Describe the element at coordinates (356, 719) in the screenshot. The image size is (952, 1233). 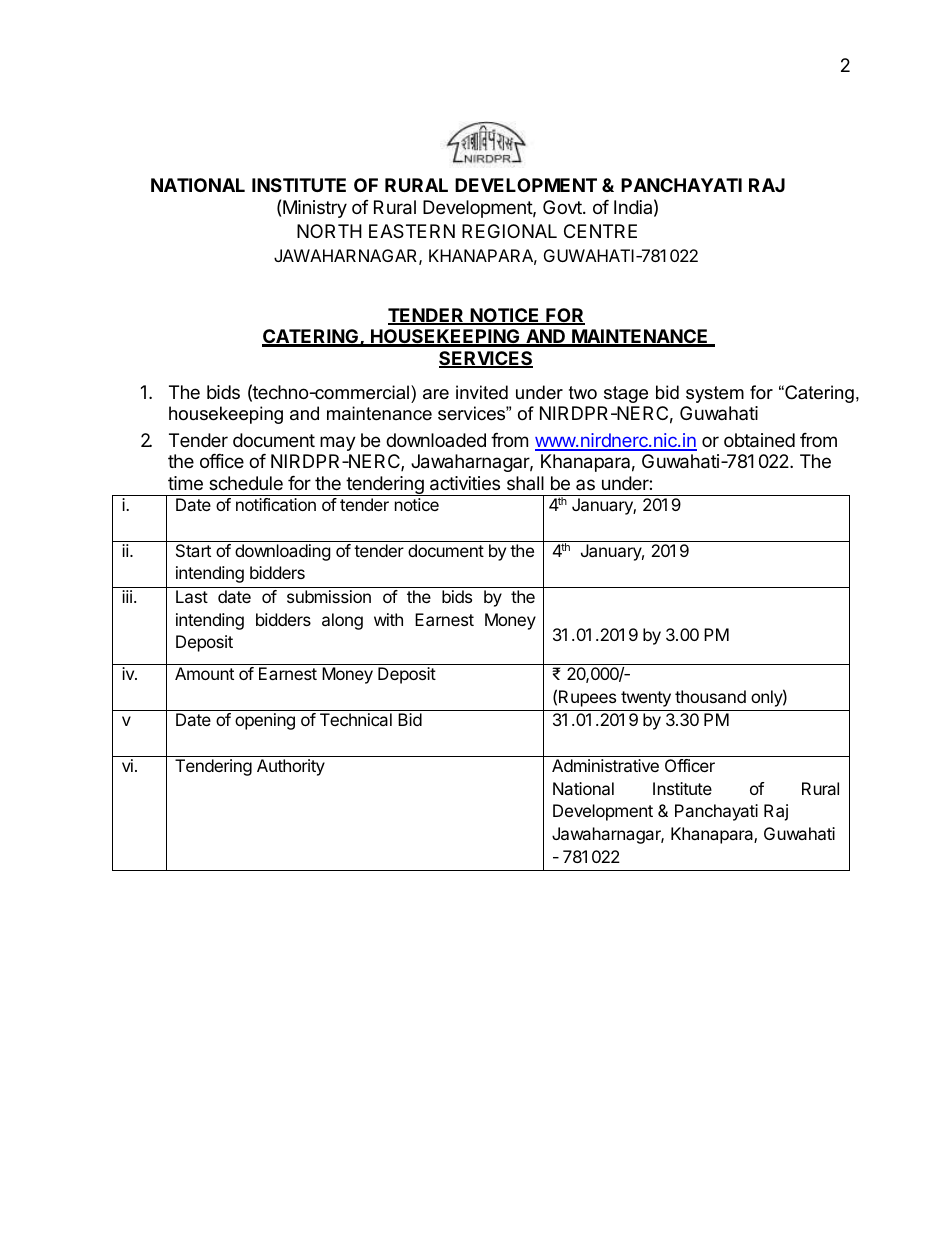
I see `Technical` at that location.
